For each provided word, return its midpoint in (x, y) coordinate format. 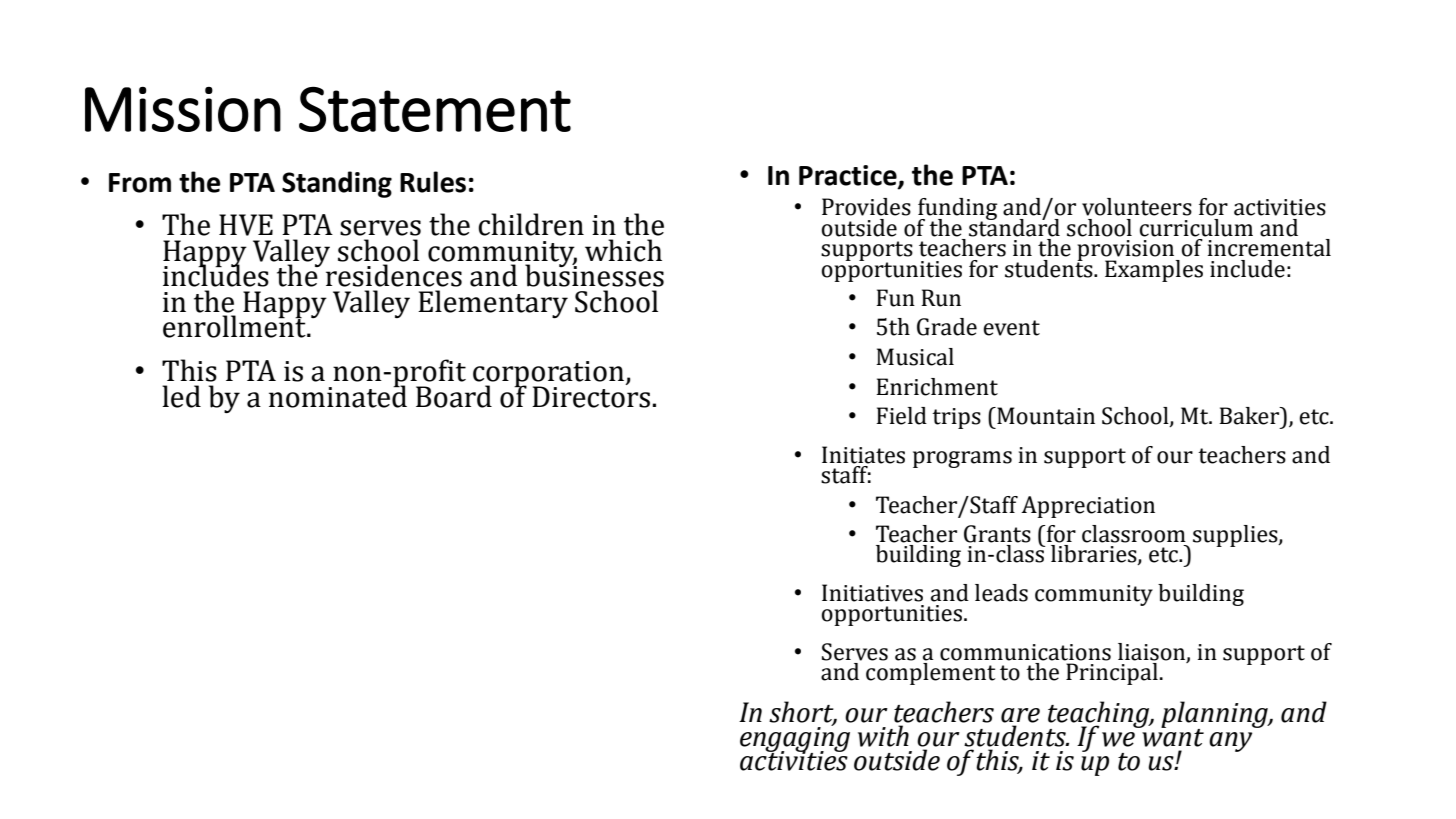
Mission (183, 109)
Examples (1154, 271)
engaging (795, 740)
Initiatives (872, 593)
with (883, 736)
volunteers (1137, 207)
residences (394, 275)
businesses (594, 275)
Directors (591, 396)
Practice (849, 176)
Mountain (1045, 416)
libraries (1095, 555)
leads (1001, 593)
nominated (338, 395)
